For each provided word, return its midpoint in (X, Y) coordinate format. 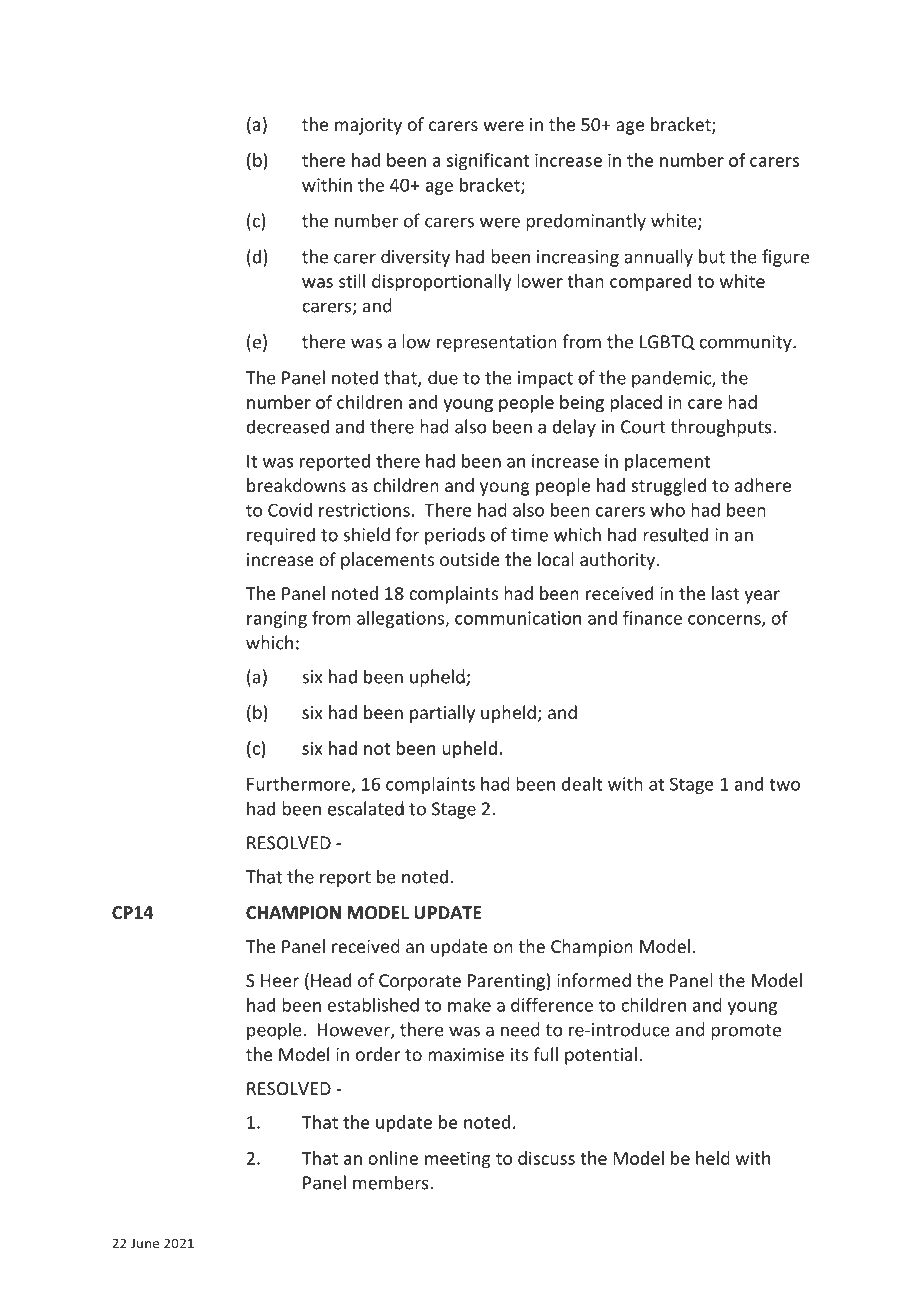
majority (368, 126)
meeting (458, 1160)
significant (488, 162)
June (145, 1244)
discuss (546, 1158)
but (712, 256)
